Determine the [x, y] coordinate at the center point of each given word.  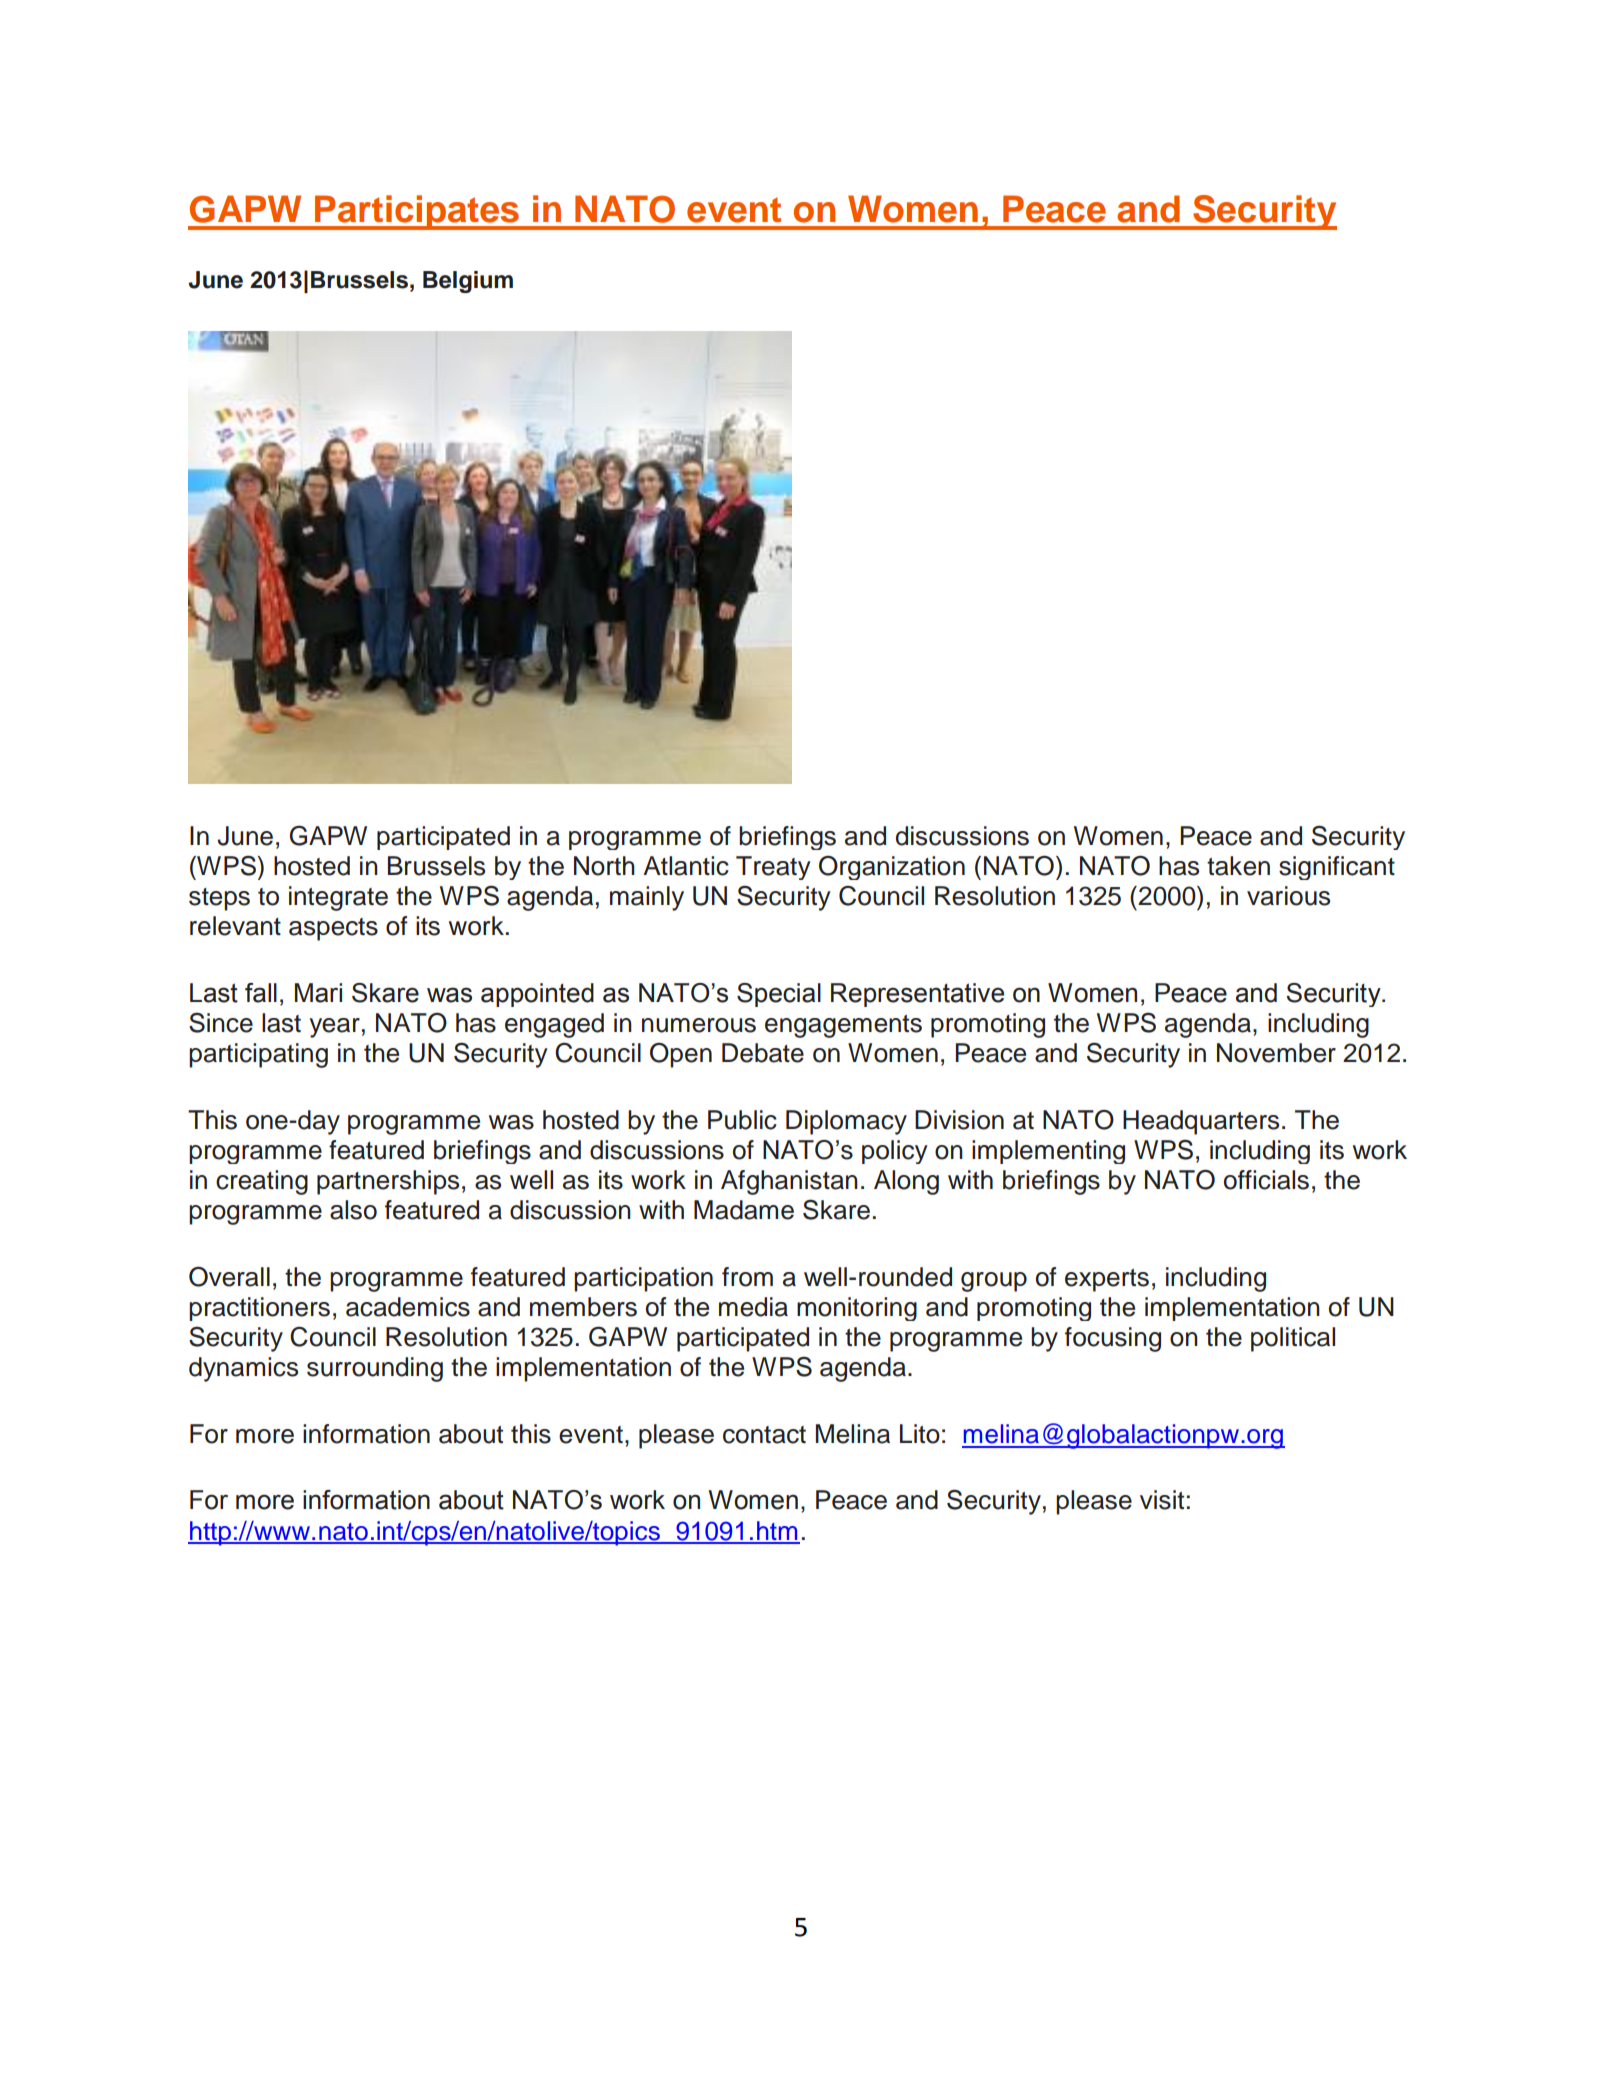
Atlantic [686, 866]
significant [1337, 868]
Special [779, 995]
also [353, 1210]
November [1276, 1053]
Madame [744, 1210]
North [604, 866]
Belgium [468, 282]
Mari [318, 993]
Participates [417, 212]
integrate [338, 898]
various [1288, 896]
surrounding [375, 1369]
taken [1238, 866]
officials [1266, 1180]
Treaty [773, 868]
